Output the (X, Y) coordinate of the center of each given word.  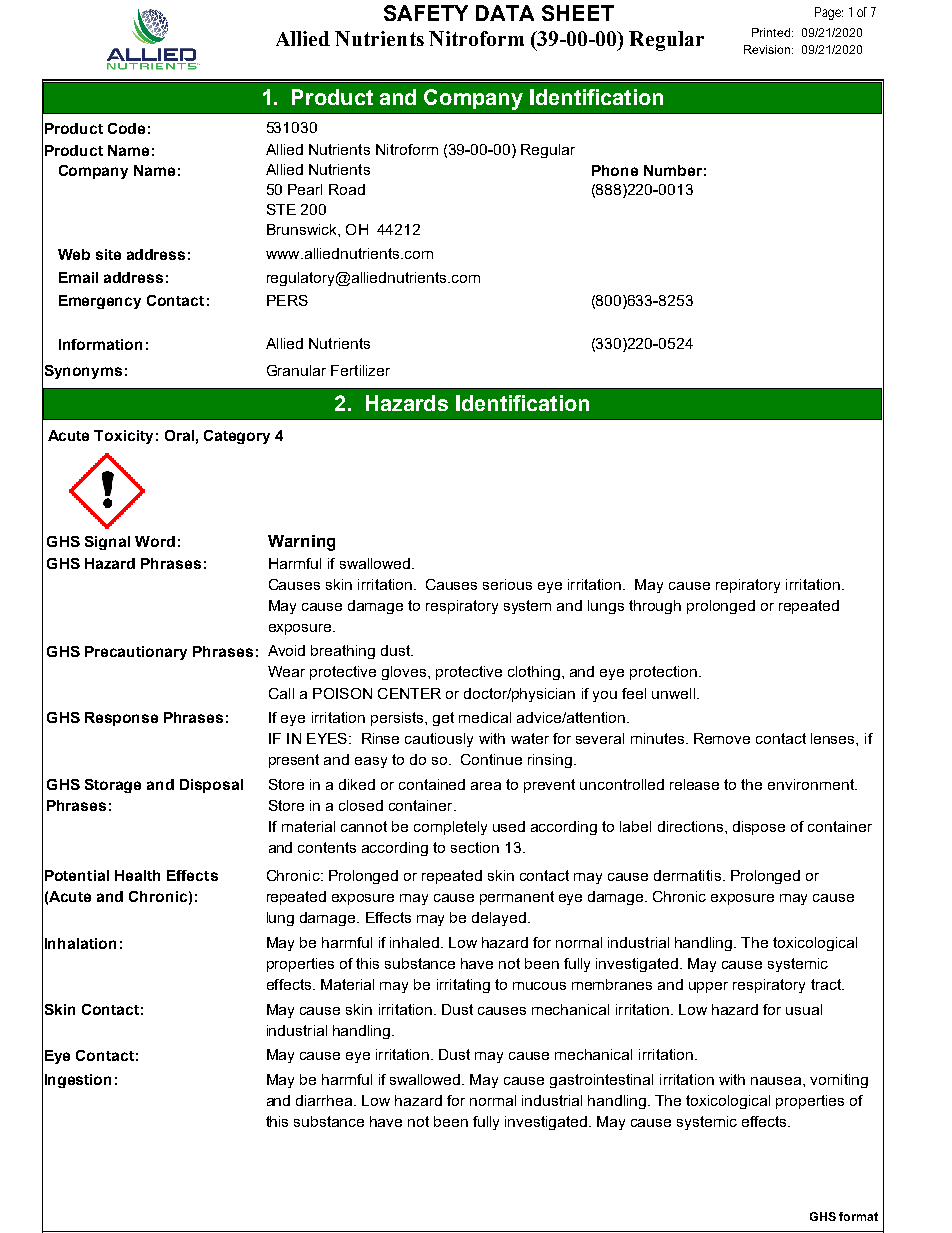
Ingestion (78, 1081)
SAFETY (426, 13)
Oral (179, 435)
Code (126, 128)
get (443, 719)
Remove (722, 738)
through (655, 607)
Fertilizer (360, 370)
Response (121, 719)
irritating (463, 986)
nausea (777, 1081)
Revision (767, 49)
